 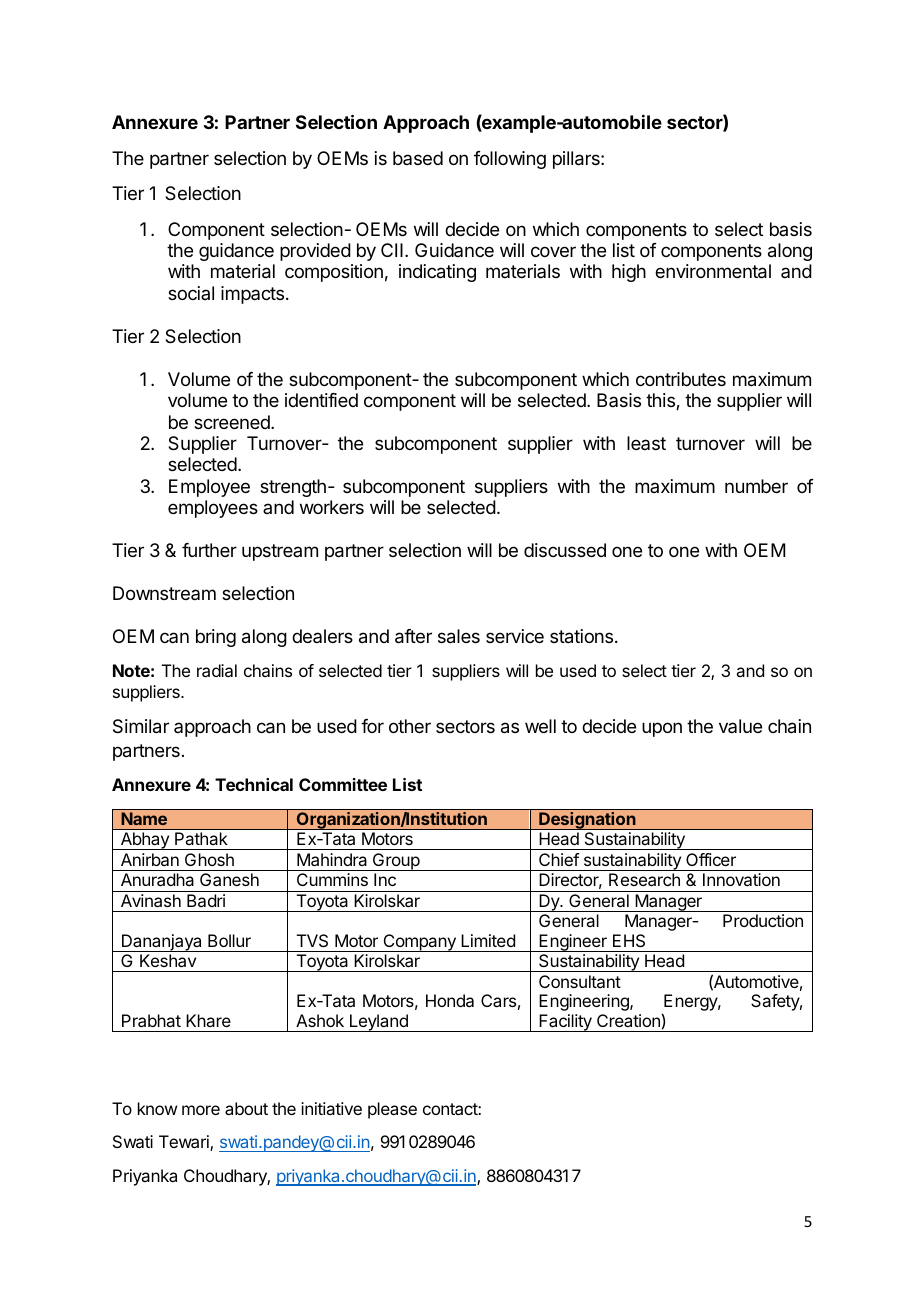 I want to click on Technical, so click(x=254, y=784).
